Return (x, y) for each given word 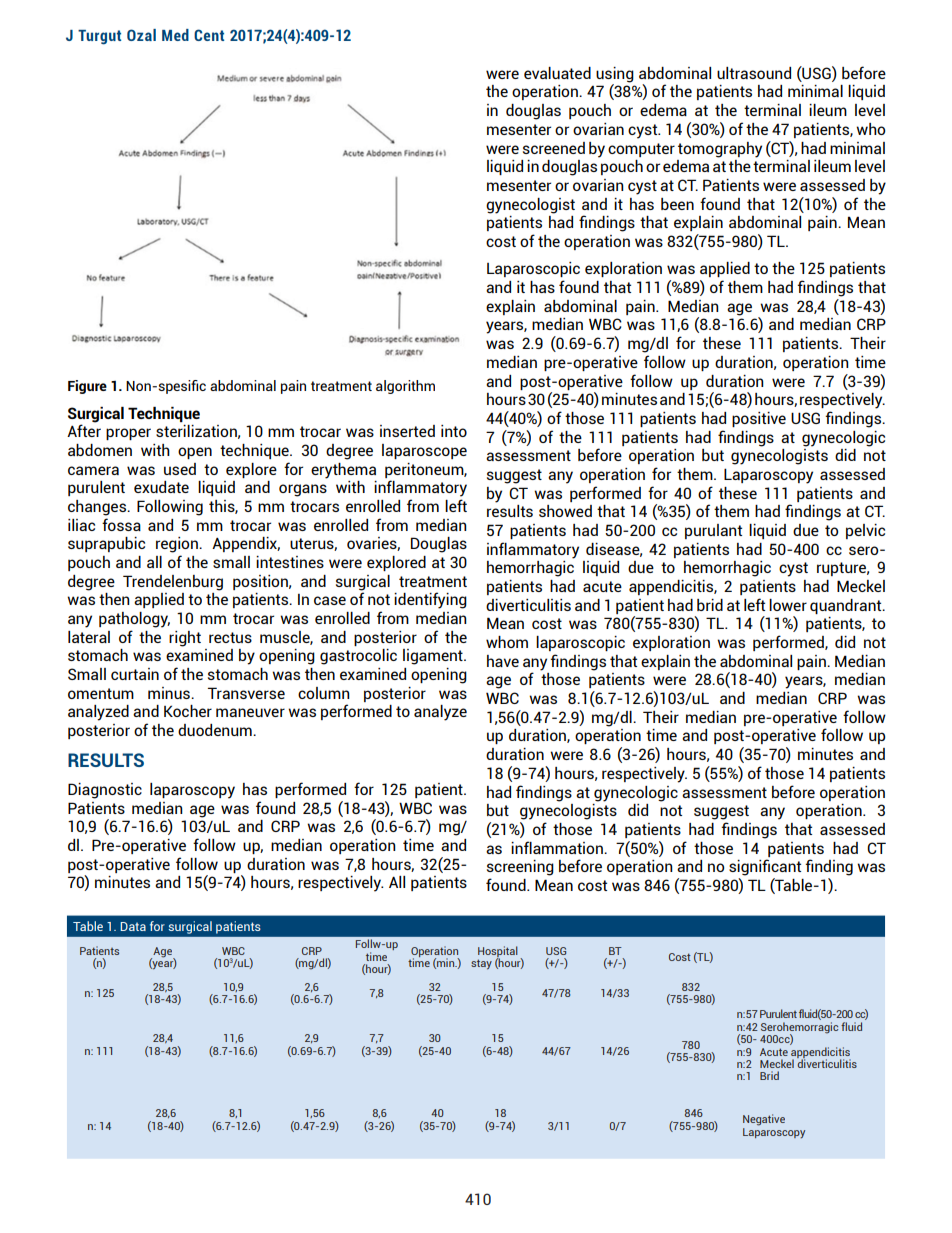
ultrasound (754, 73)
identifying (430, 600)
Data (133, 926)
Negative (764, 1120)
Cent (209, 35)
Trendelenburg (173, 583)
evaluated (557, 73)
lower (788, 605)
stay (481, 964)
